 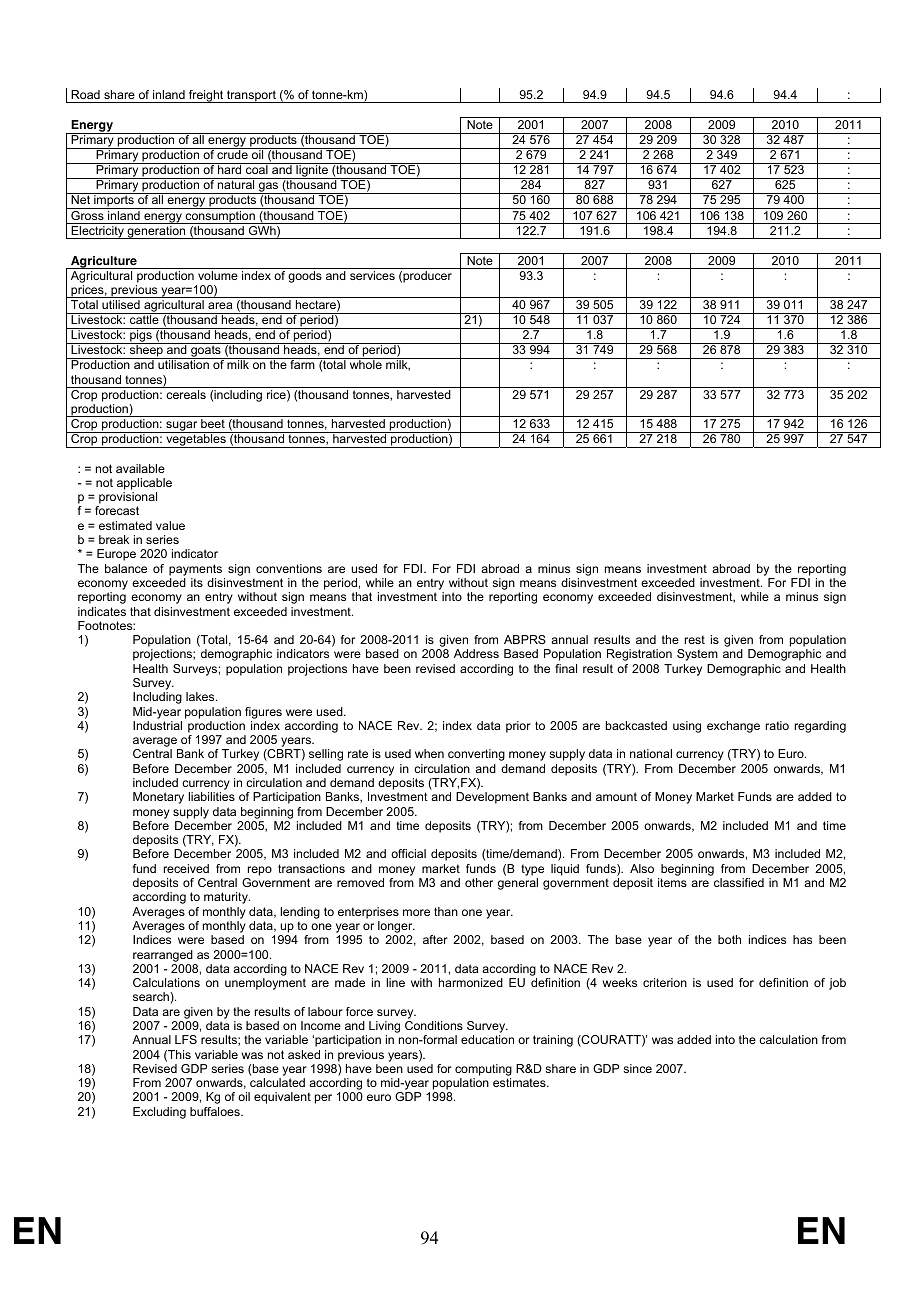 What do you see at coordinates (372, 275) in the screenshot?
I see `services` at bounding box center [372, 275].
